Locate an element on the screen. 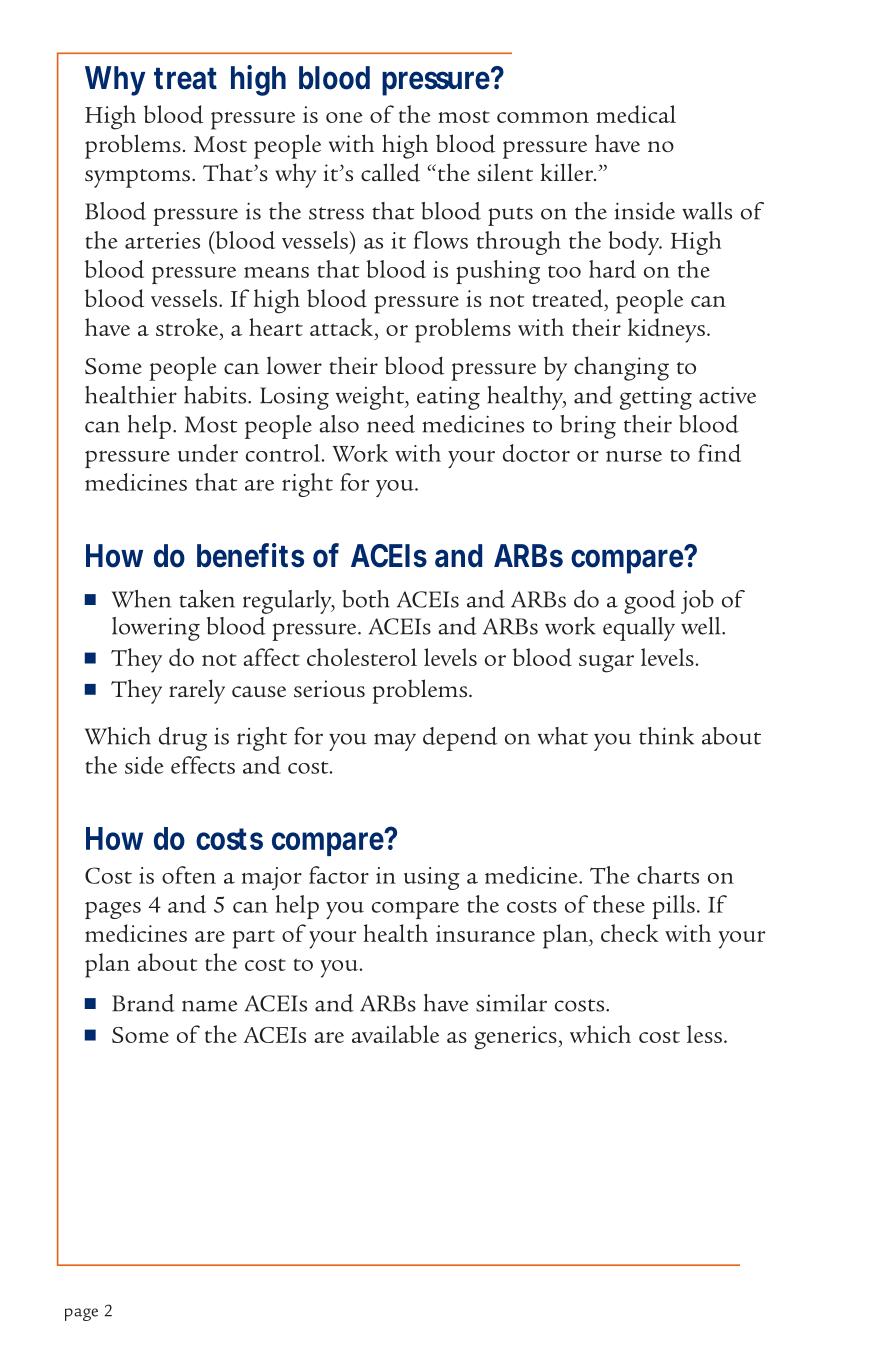 The height and width of the screenshot is (1372, 887). both is located at coordinates (366, 599).
